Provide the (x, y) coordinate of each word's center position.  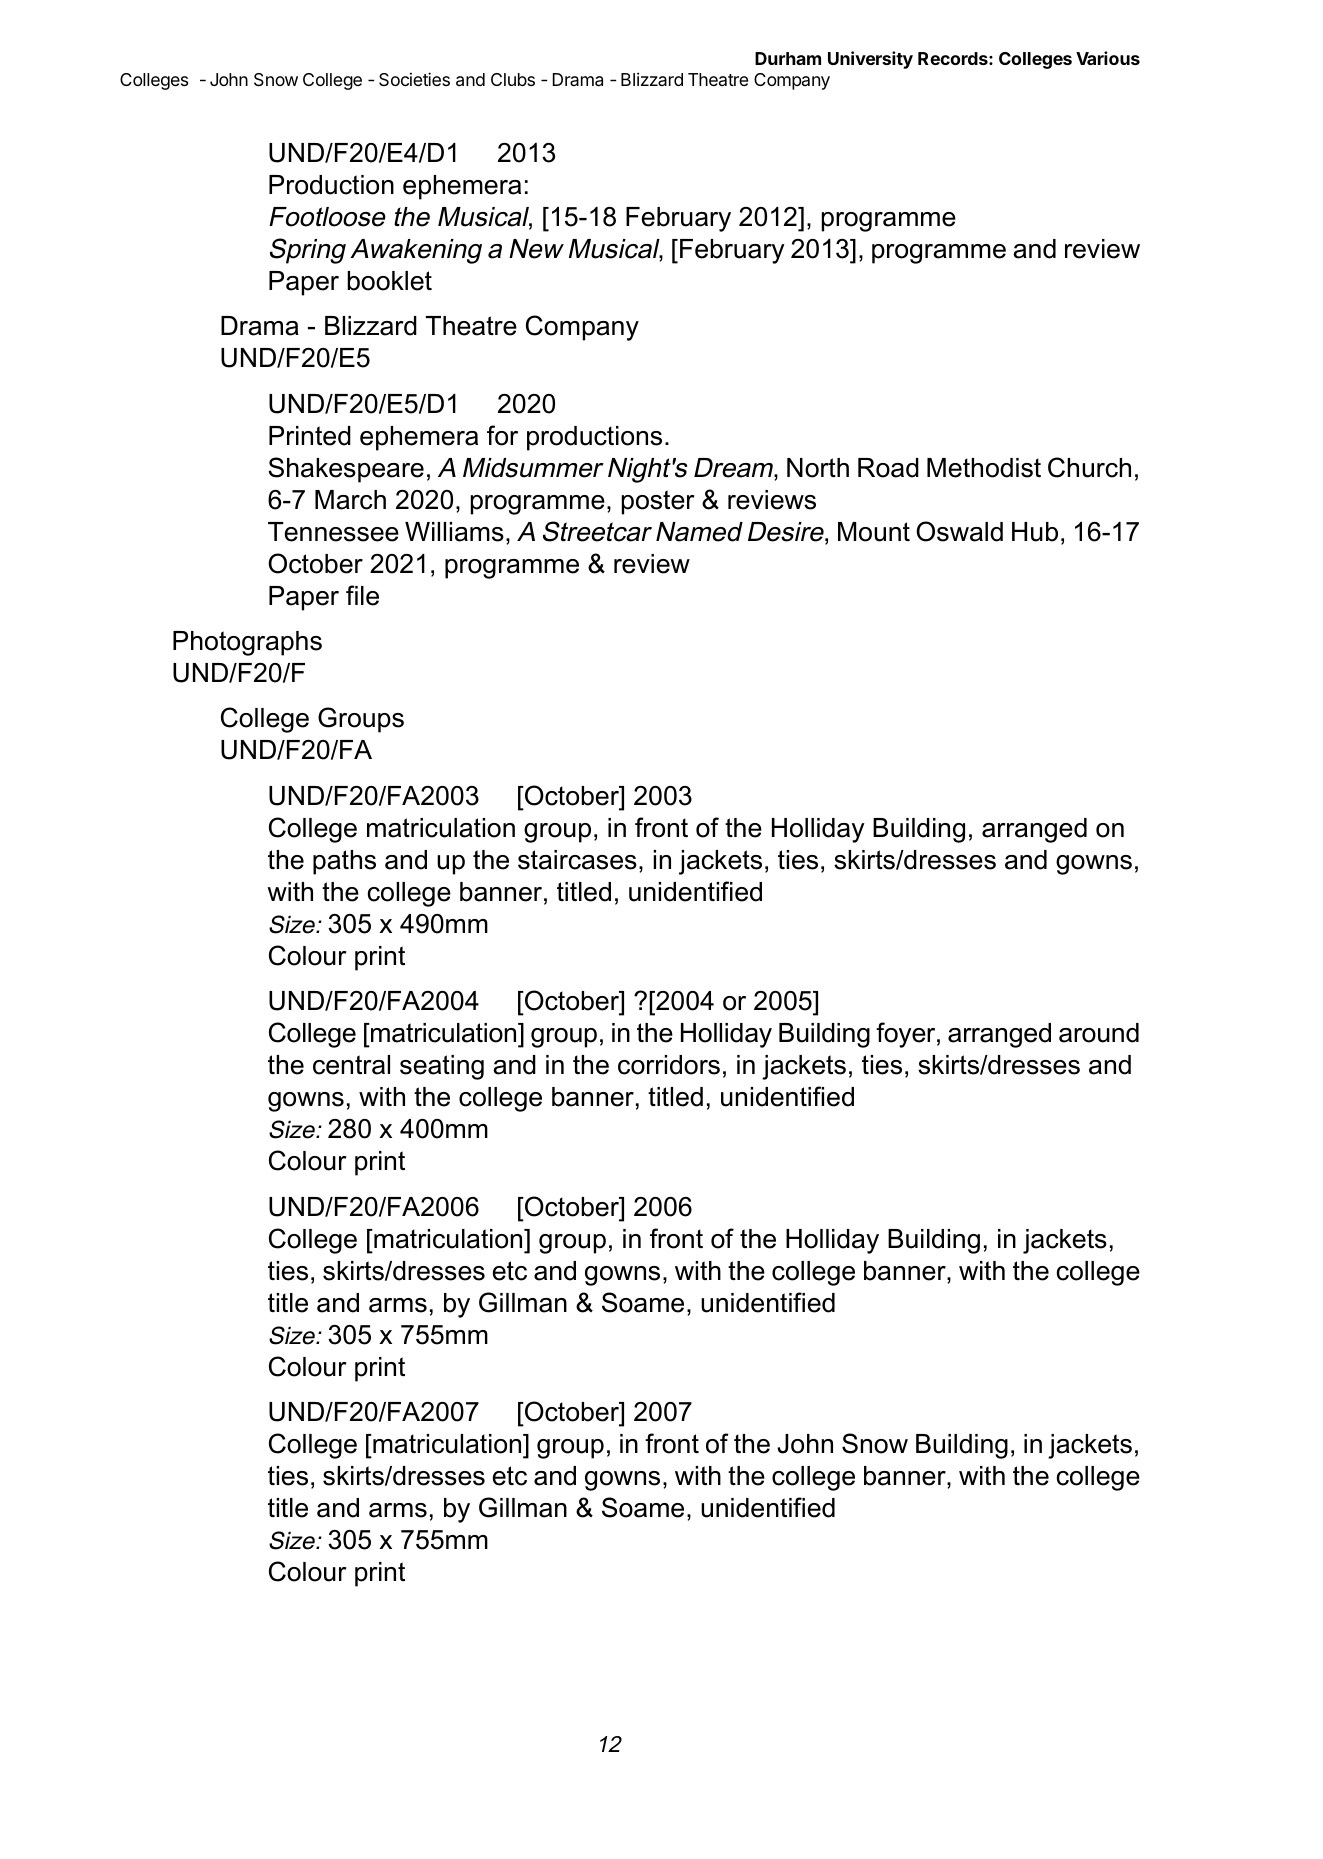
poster (658, 502)
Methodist (984, 468)
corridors (669, 1065)
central (351, 1065)
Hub (1035, 532)
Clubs (513, 79)
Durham (788, 58)
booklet (389, 281)
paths (344, 862)
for (502, 435)
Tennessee (333, 532)
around (1099, 1033)
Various (1108, 58)
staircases (577, 860)
